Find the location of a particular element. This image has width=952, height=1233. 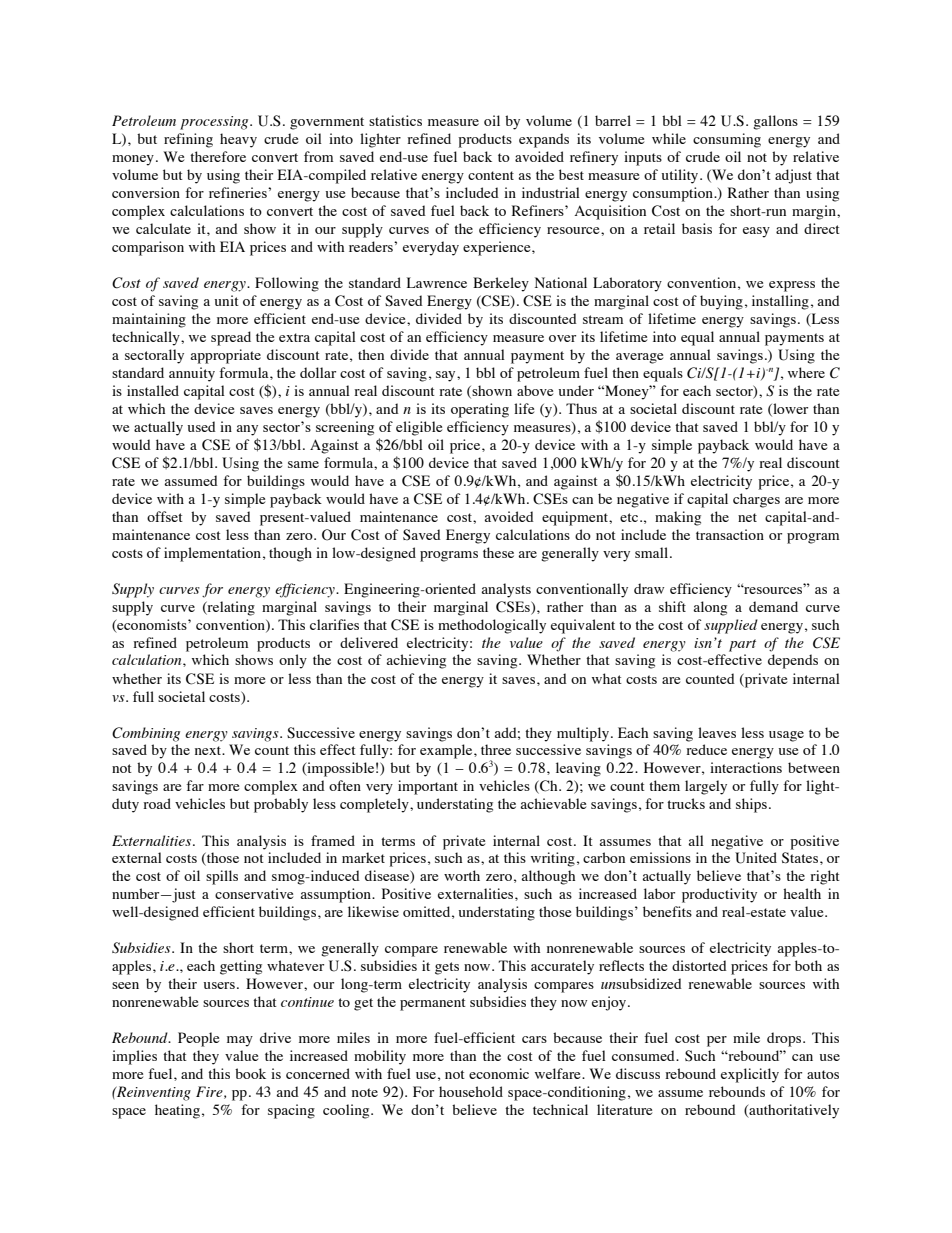

used is located at coordinates (202, 426).
